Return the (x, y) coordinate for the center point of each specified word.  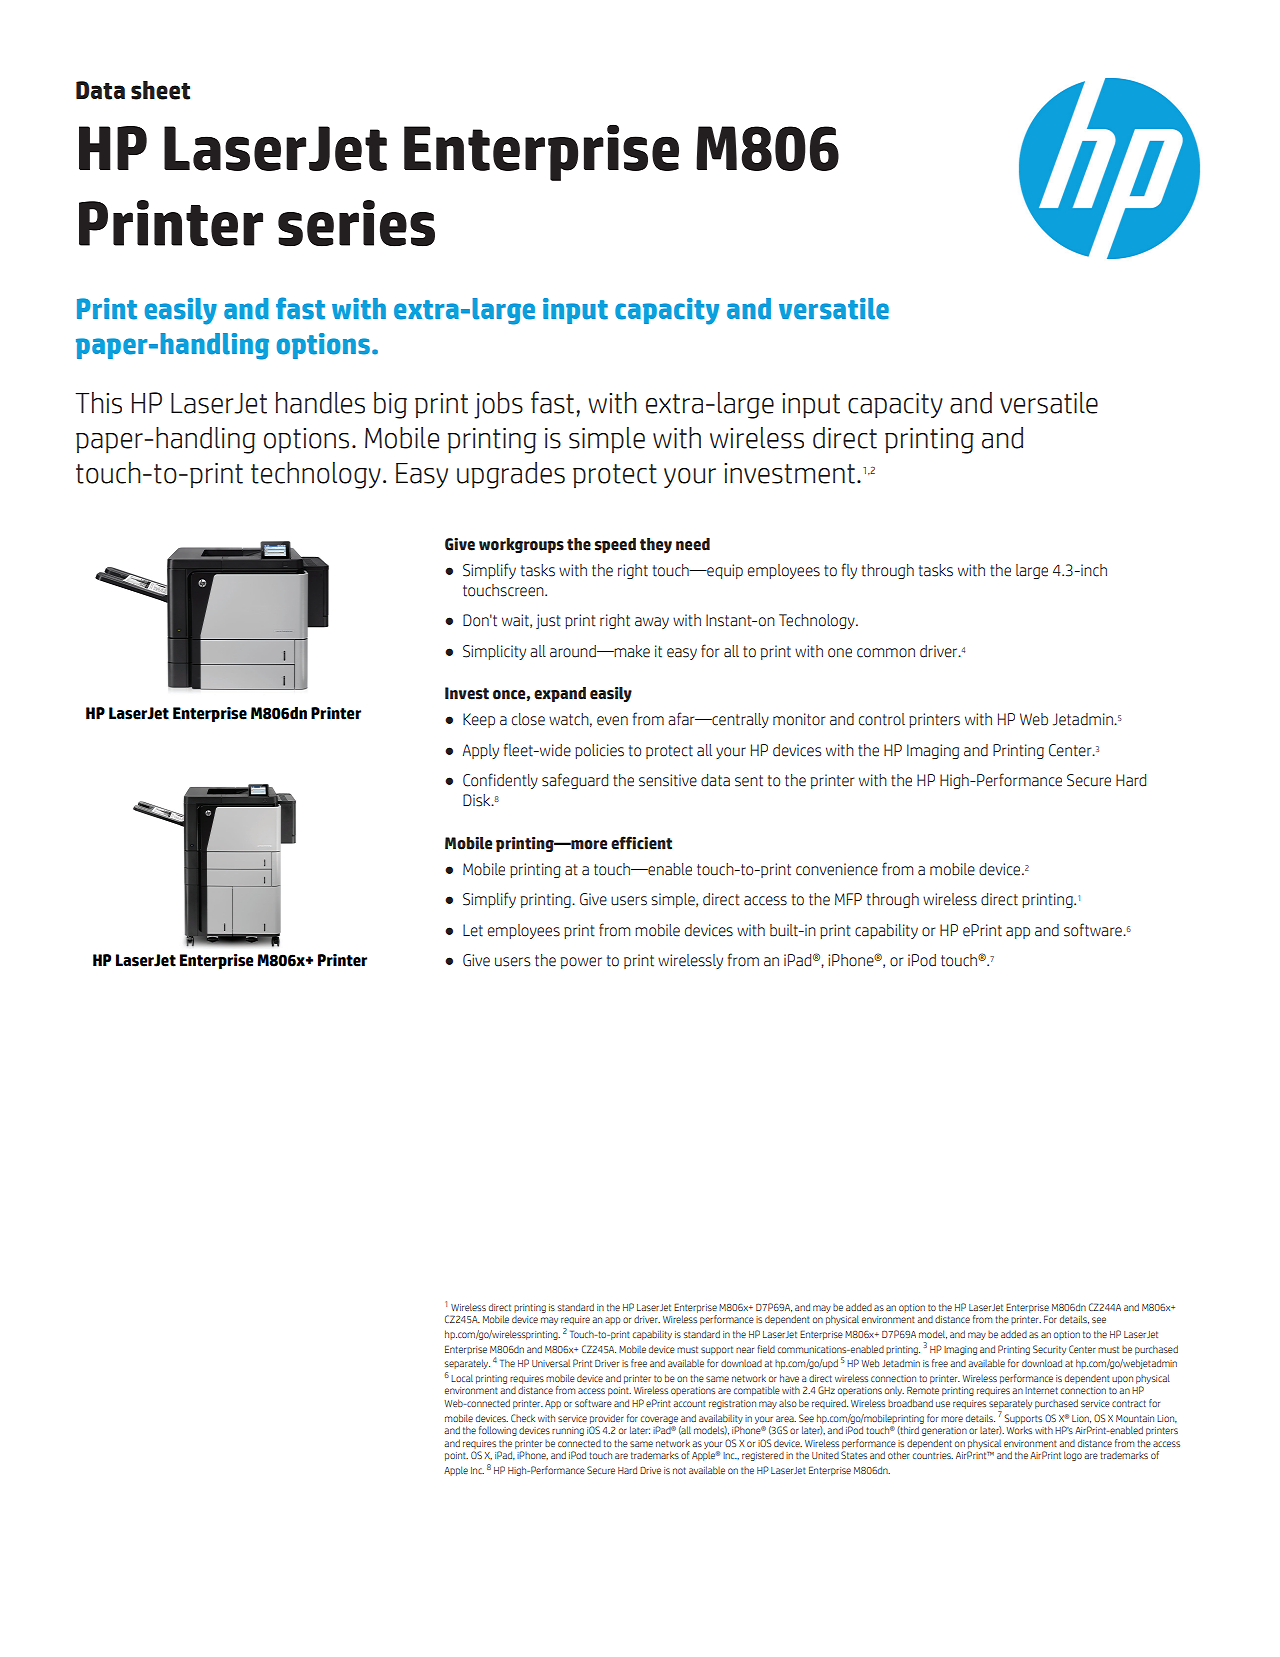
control (882, 719)
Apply (481, 751)
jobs (498, 405)
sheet (160, 90)
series (356, 223)
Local (462, 1378)
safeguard (575, 781)
